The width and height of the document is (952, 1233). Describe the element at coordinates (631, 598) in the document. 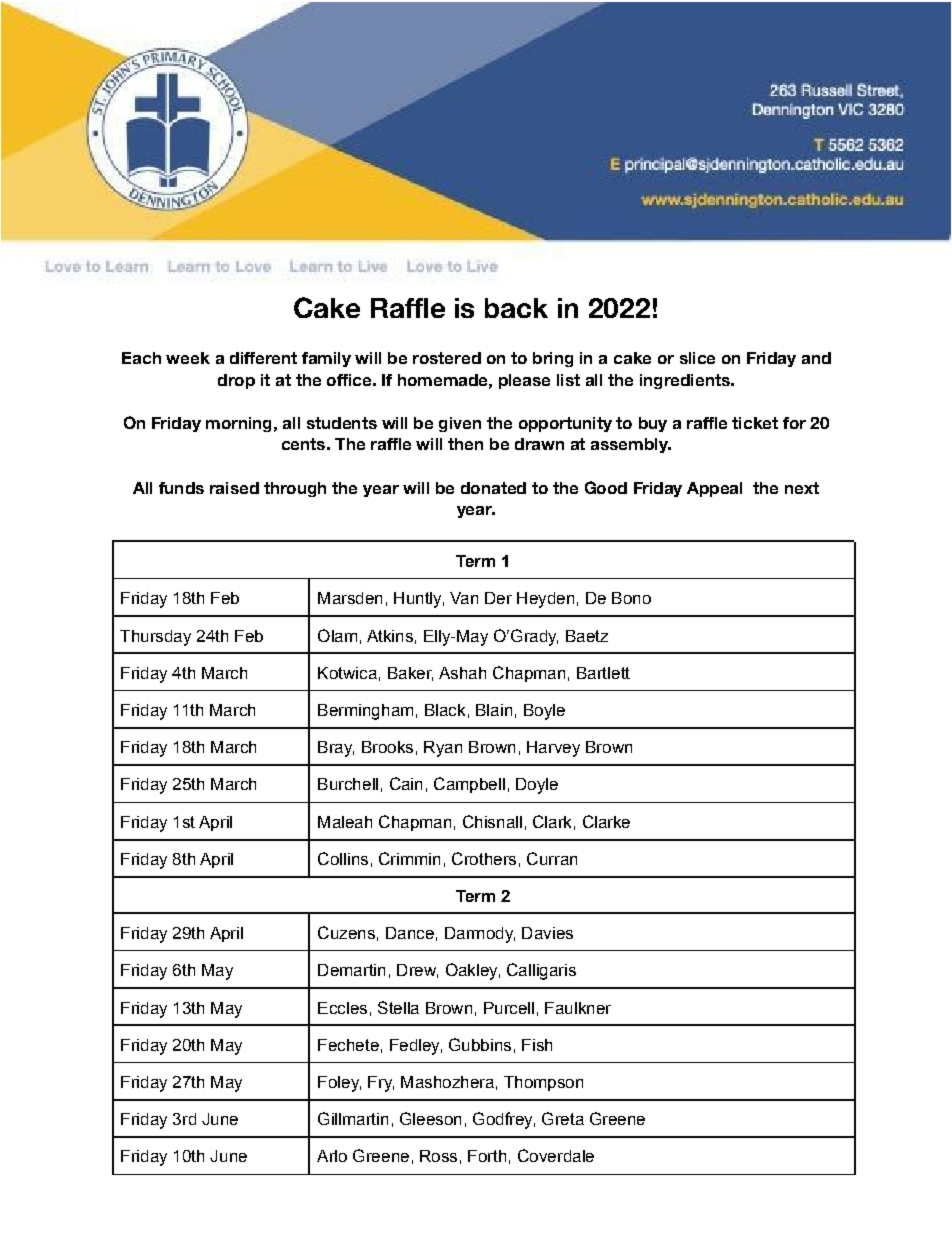

I see `Bono` at that location.
